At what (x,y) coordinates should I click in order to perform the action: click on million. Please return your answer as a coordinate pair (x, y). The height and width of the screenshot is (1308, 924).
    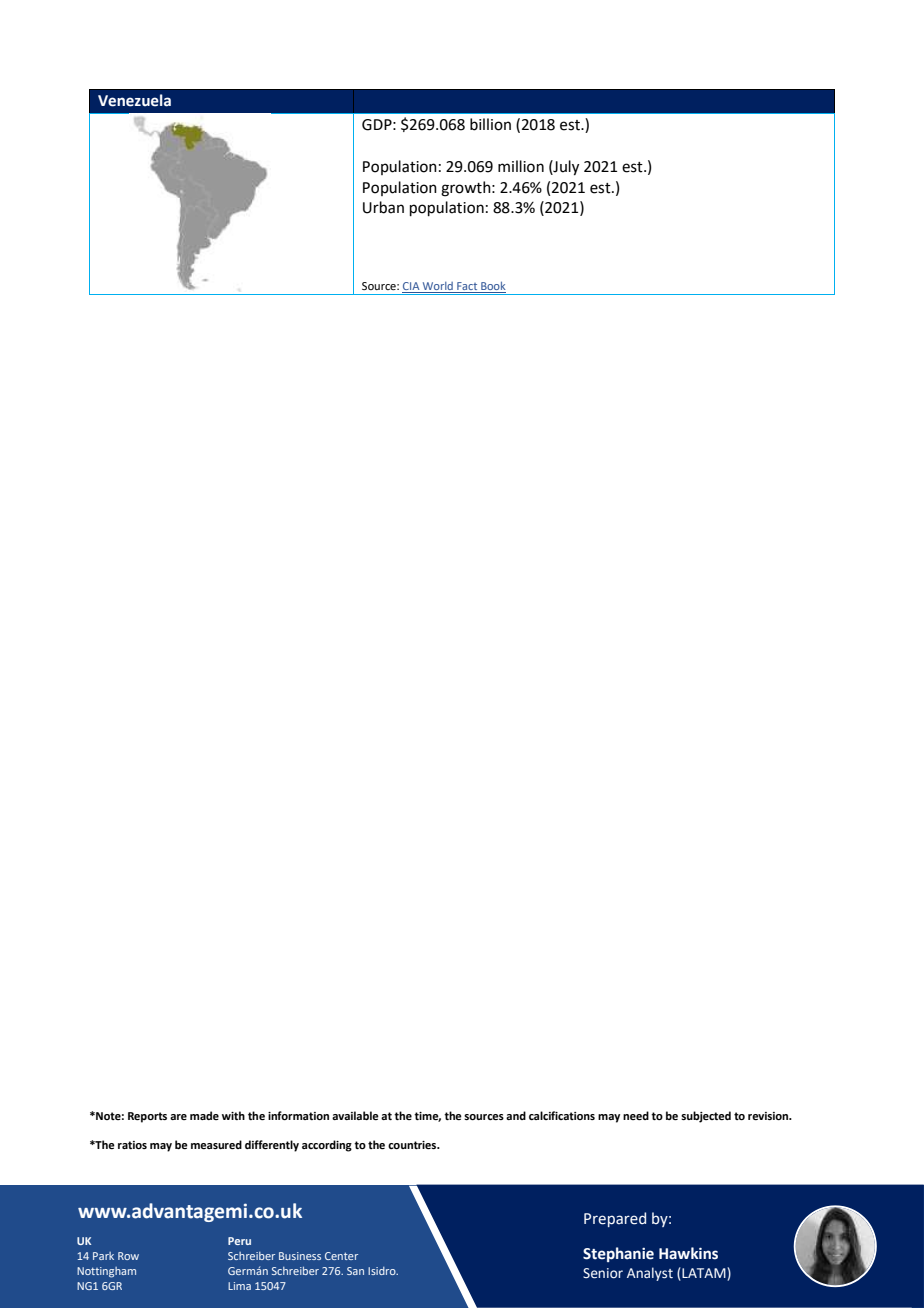
    Looking at the image, I should click on (521, 166).
